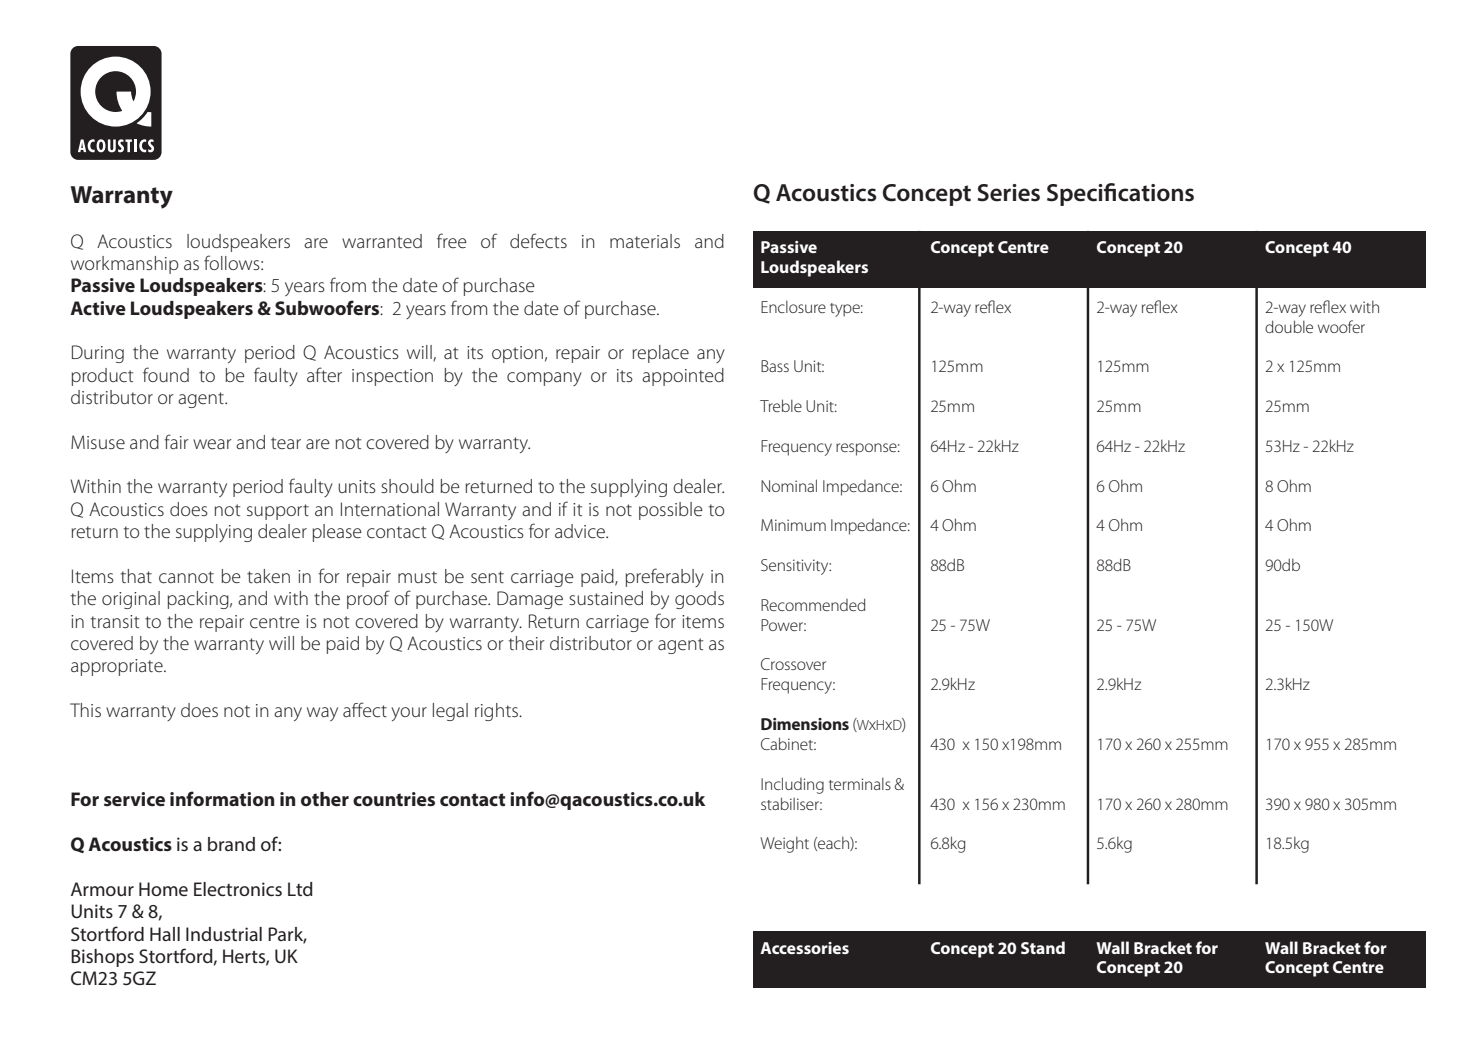 The image size is (1478, 1042). Describe the element at coordinates (683, 377) in the screenshot. I see `appointed` at that location.
